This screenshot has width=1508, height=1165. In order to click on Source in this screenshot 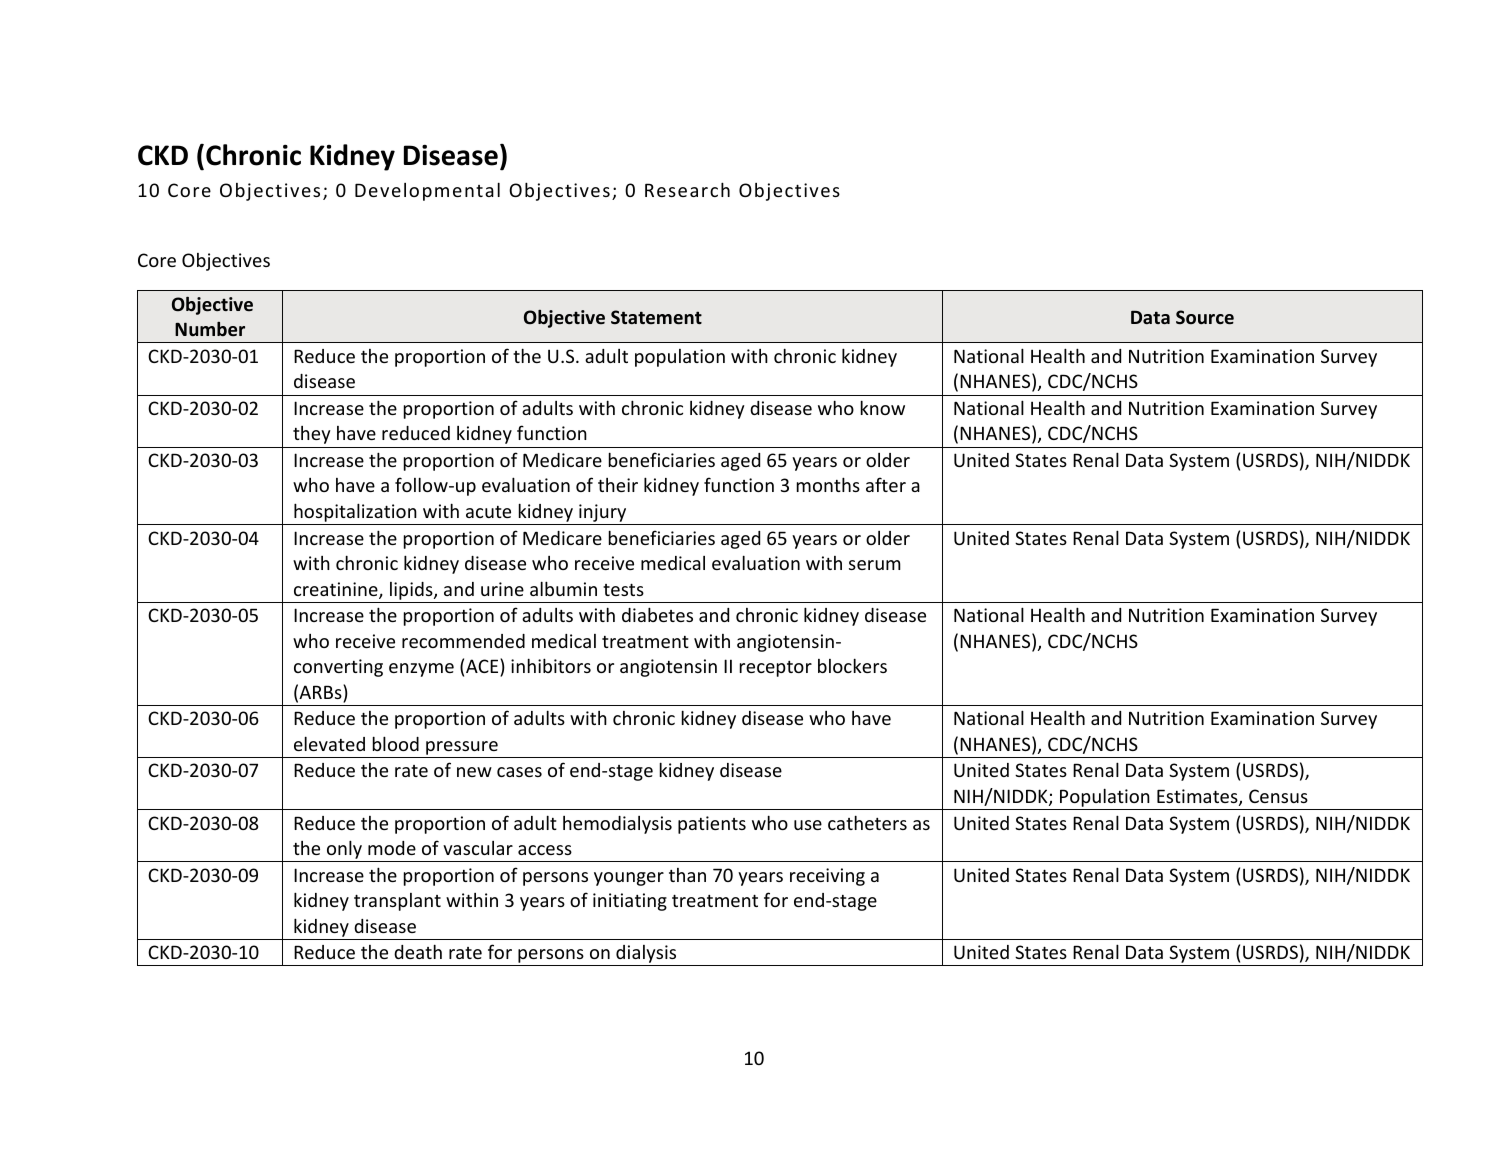, I will do `click(1205, 317)`.
